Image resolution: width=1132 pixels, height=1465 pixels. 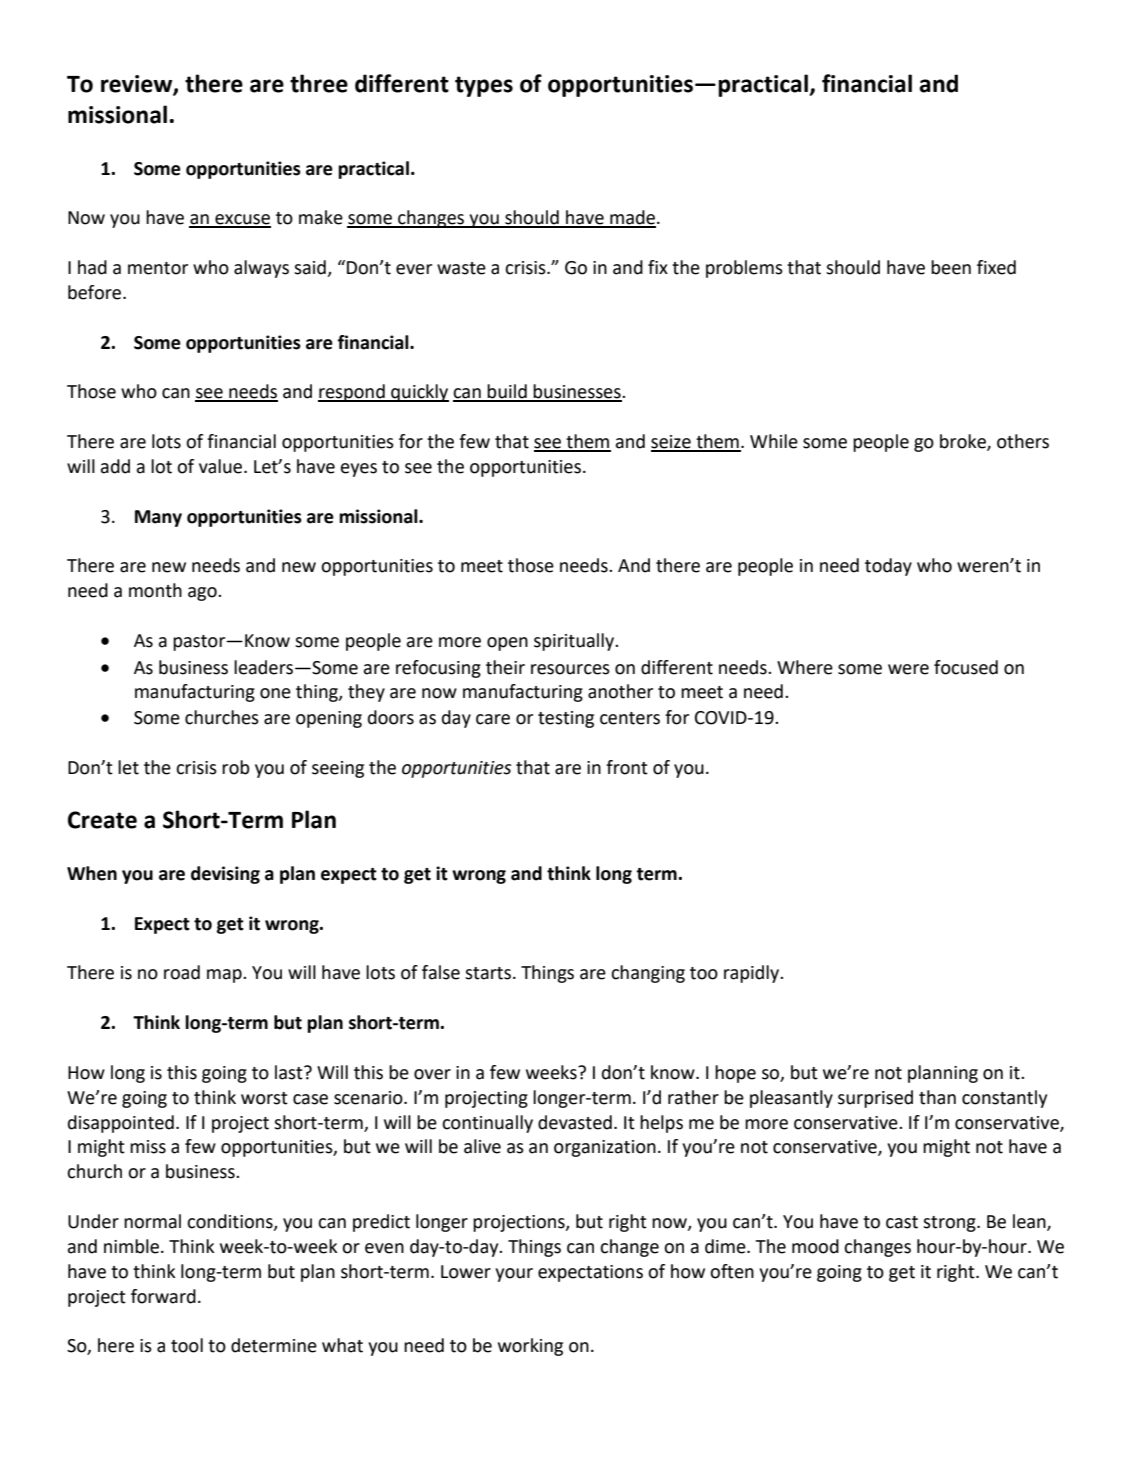 What do you see at coordinates (163, 1296) in the screenshot?
I see `forward` at bounding box center [163, 1296].
